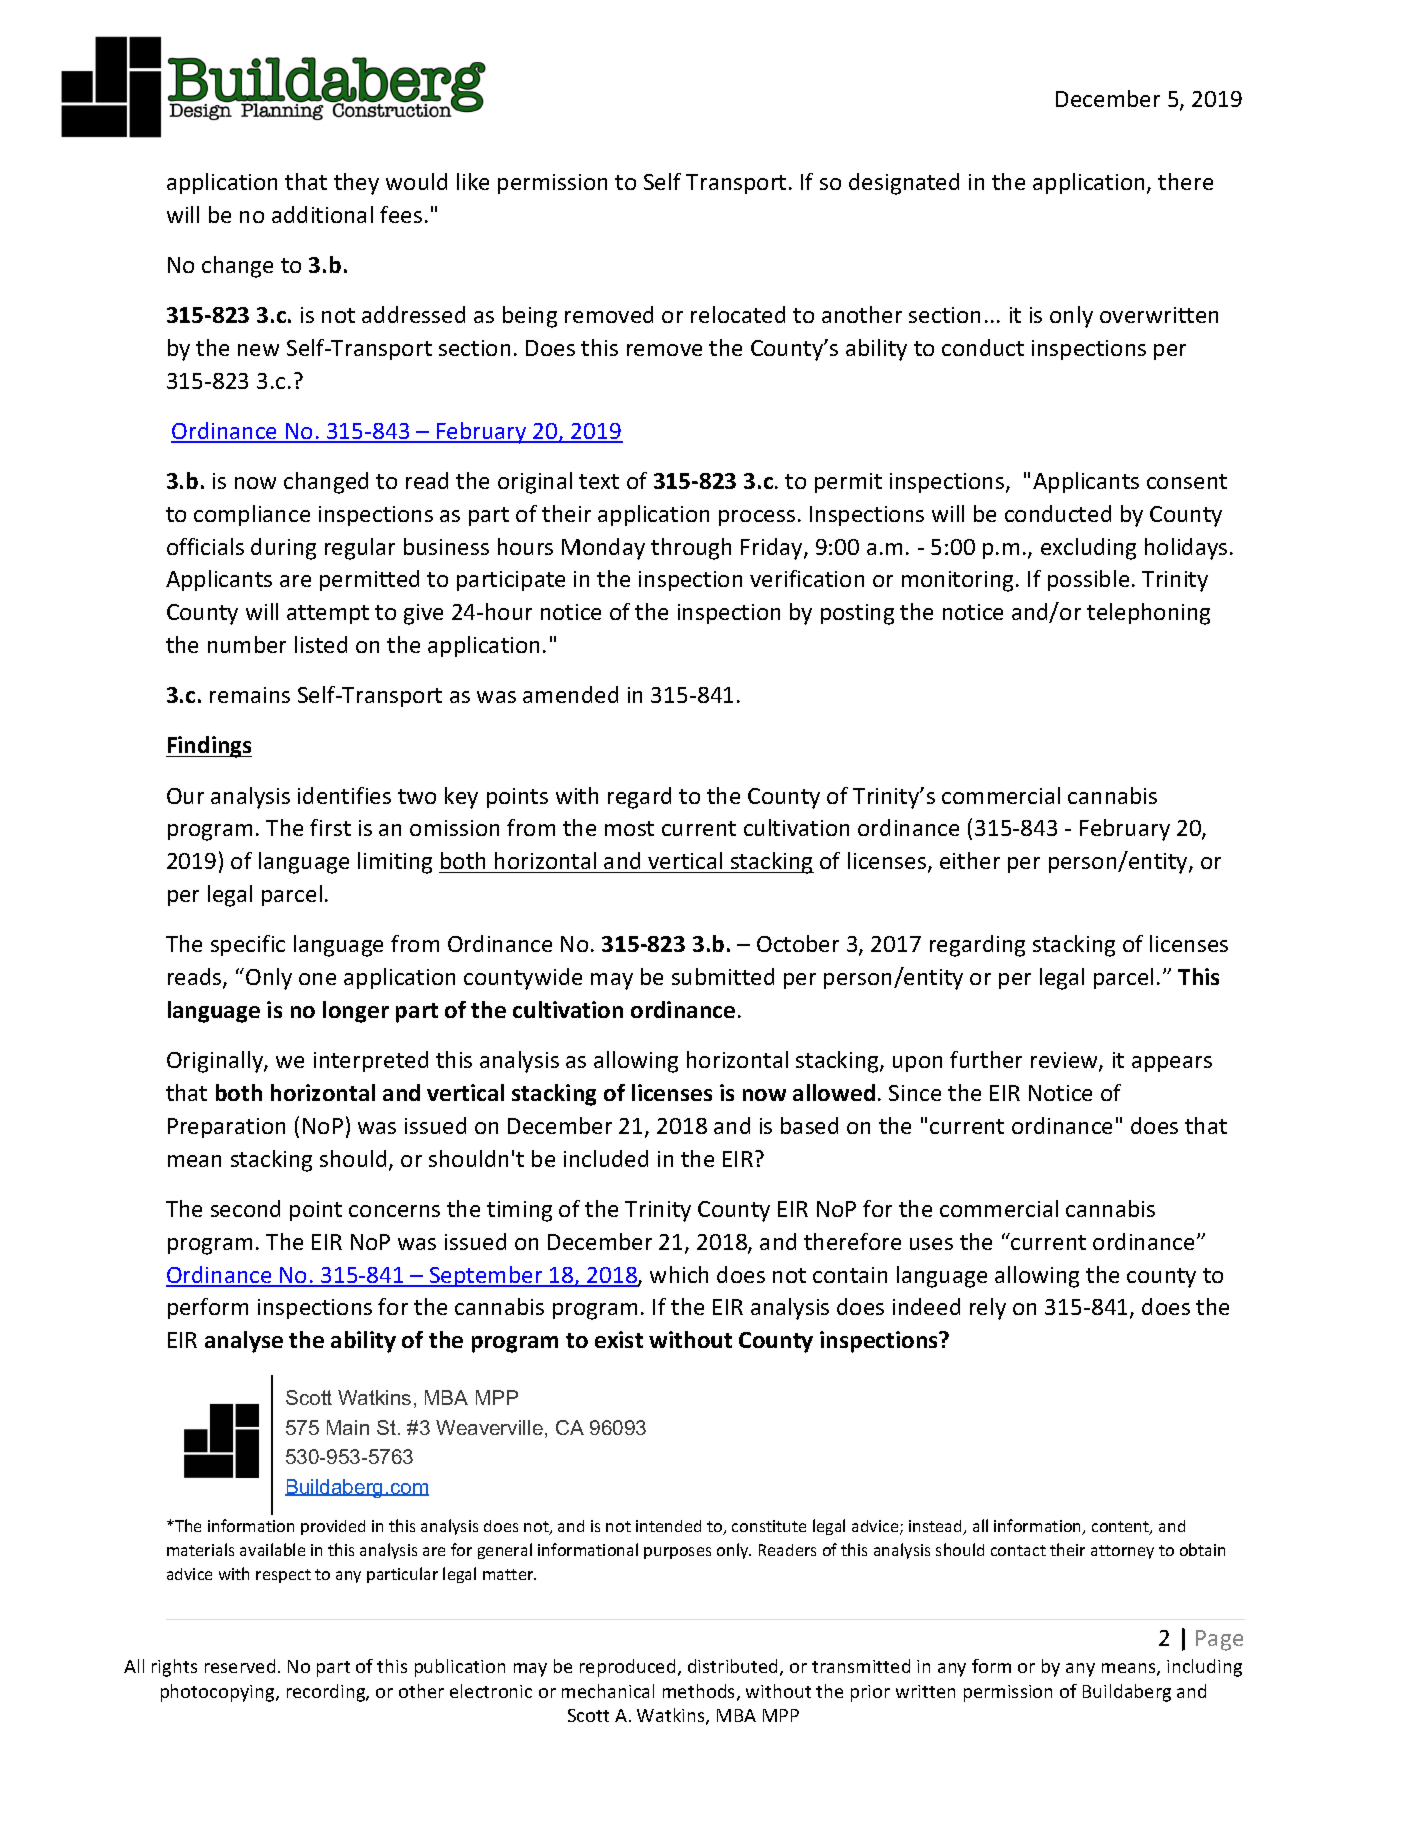 This screenshot has width=1411, height=1826. Describe the element at coordinates (738, 314) in the screenshot. I see `relocated` at that location.
